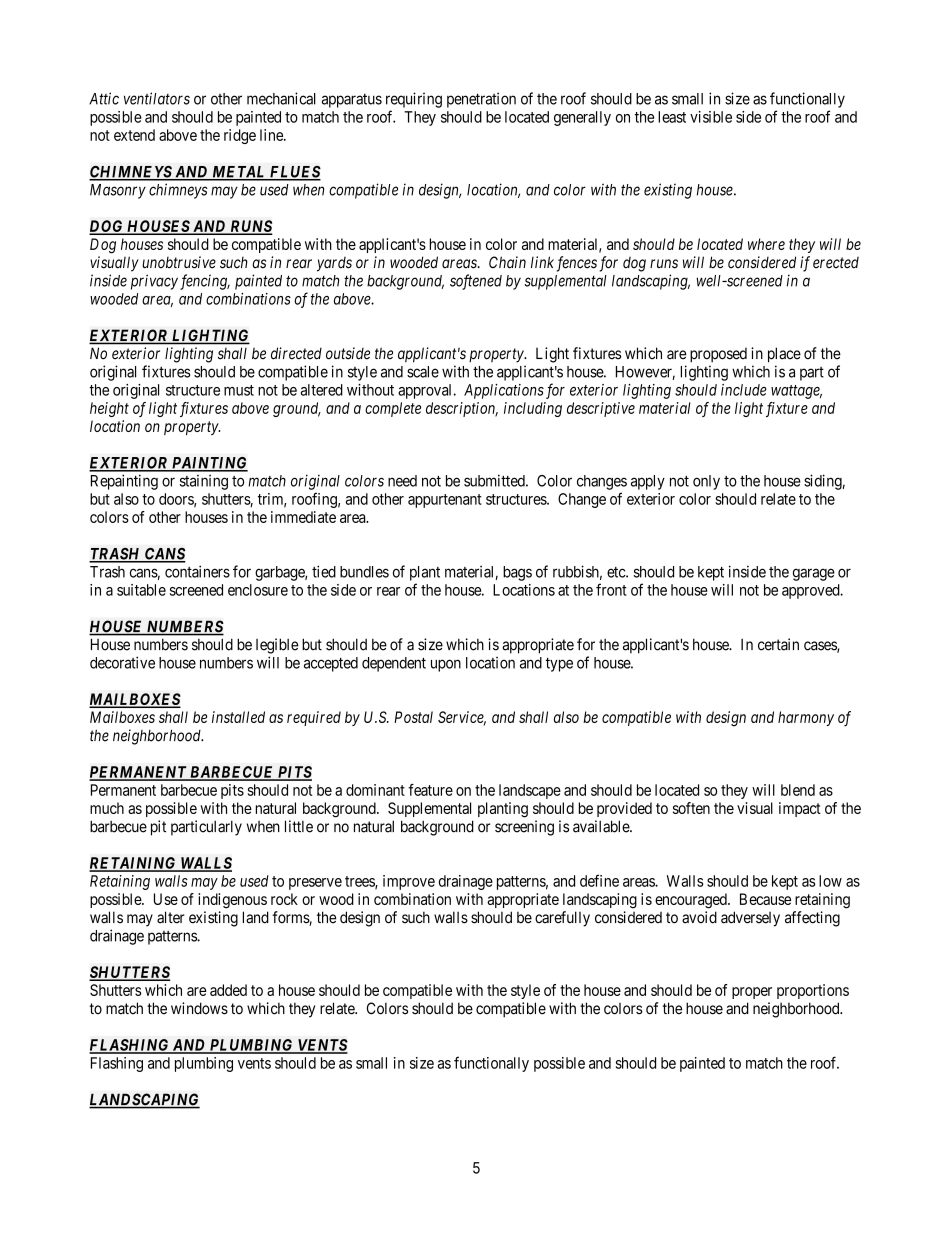 The image size is (952, 1233). Describe the element at coordinates (238, 717) in the page. I see `installed` at that location.
